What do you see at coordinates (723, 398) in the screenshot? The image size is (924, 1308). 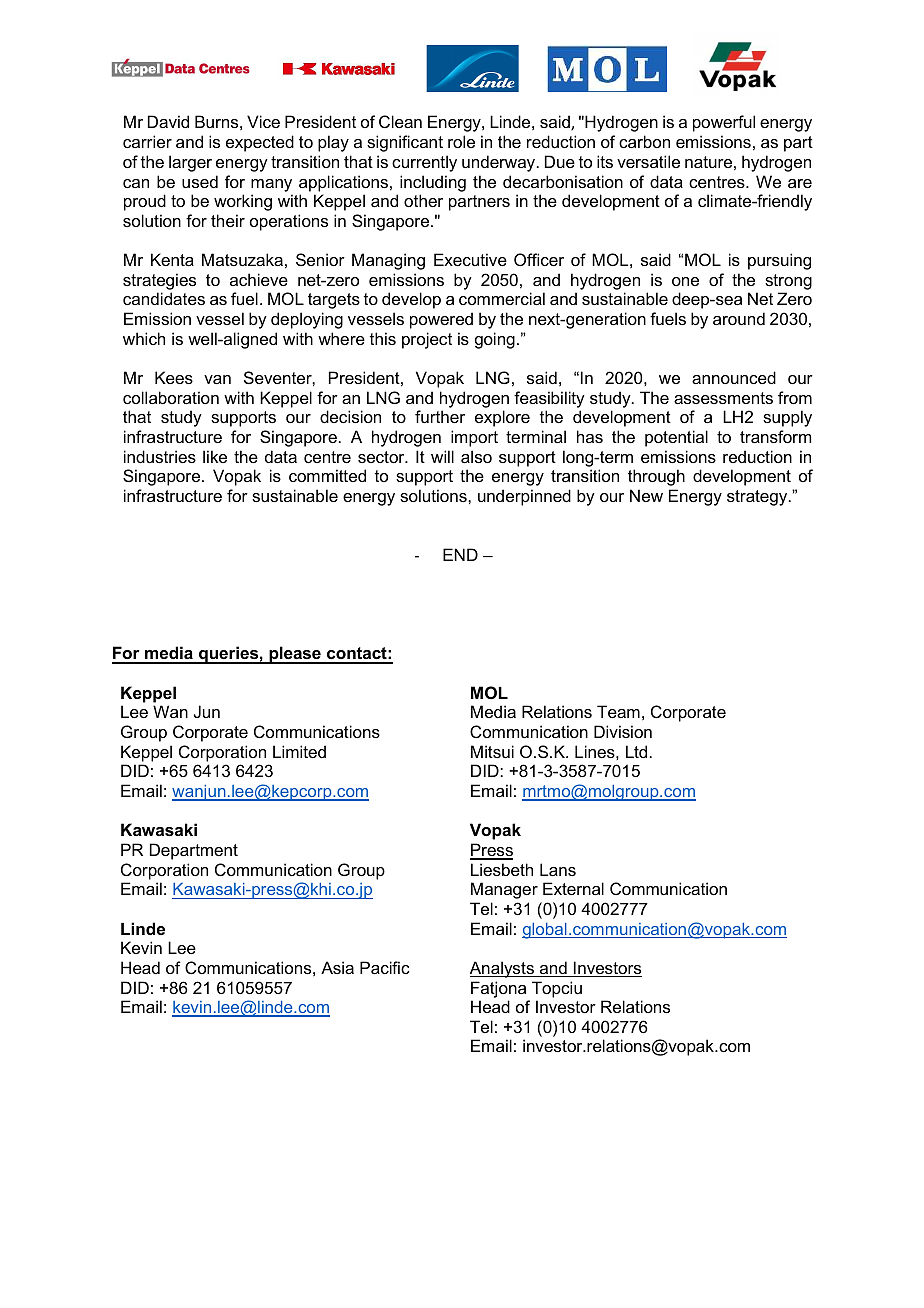 I see `assessments` at bounding box center [723, 398].
